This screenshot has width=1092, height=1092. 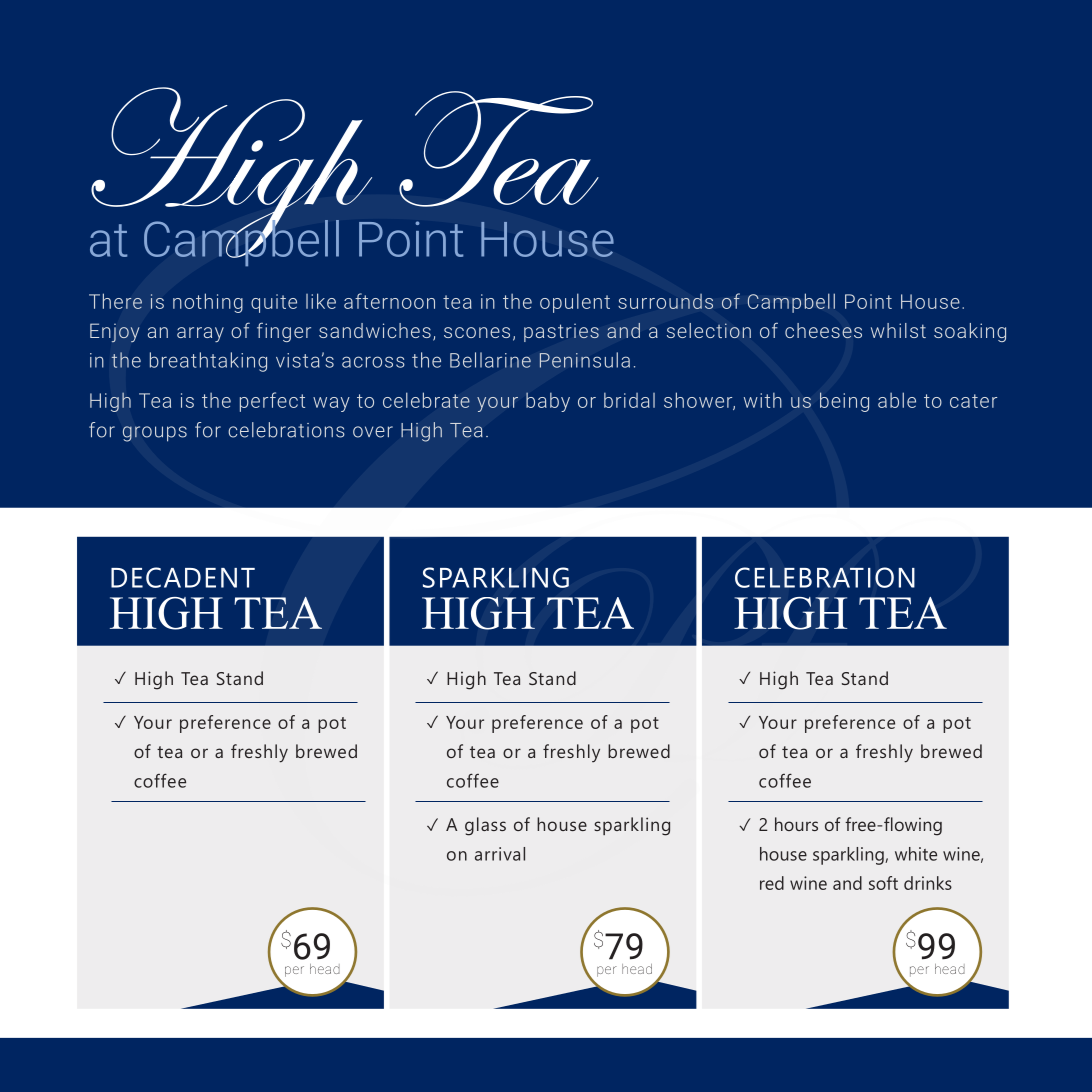 I want to click on groups, so click(x=155, y=434).
